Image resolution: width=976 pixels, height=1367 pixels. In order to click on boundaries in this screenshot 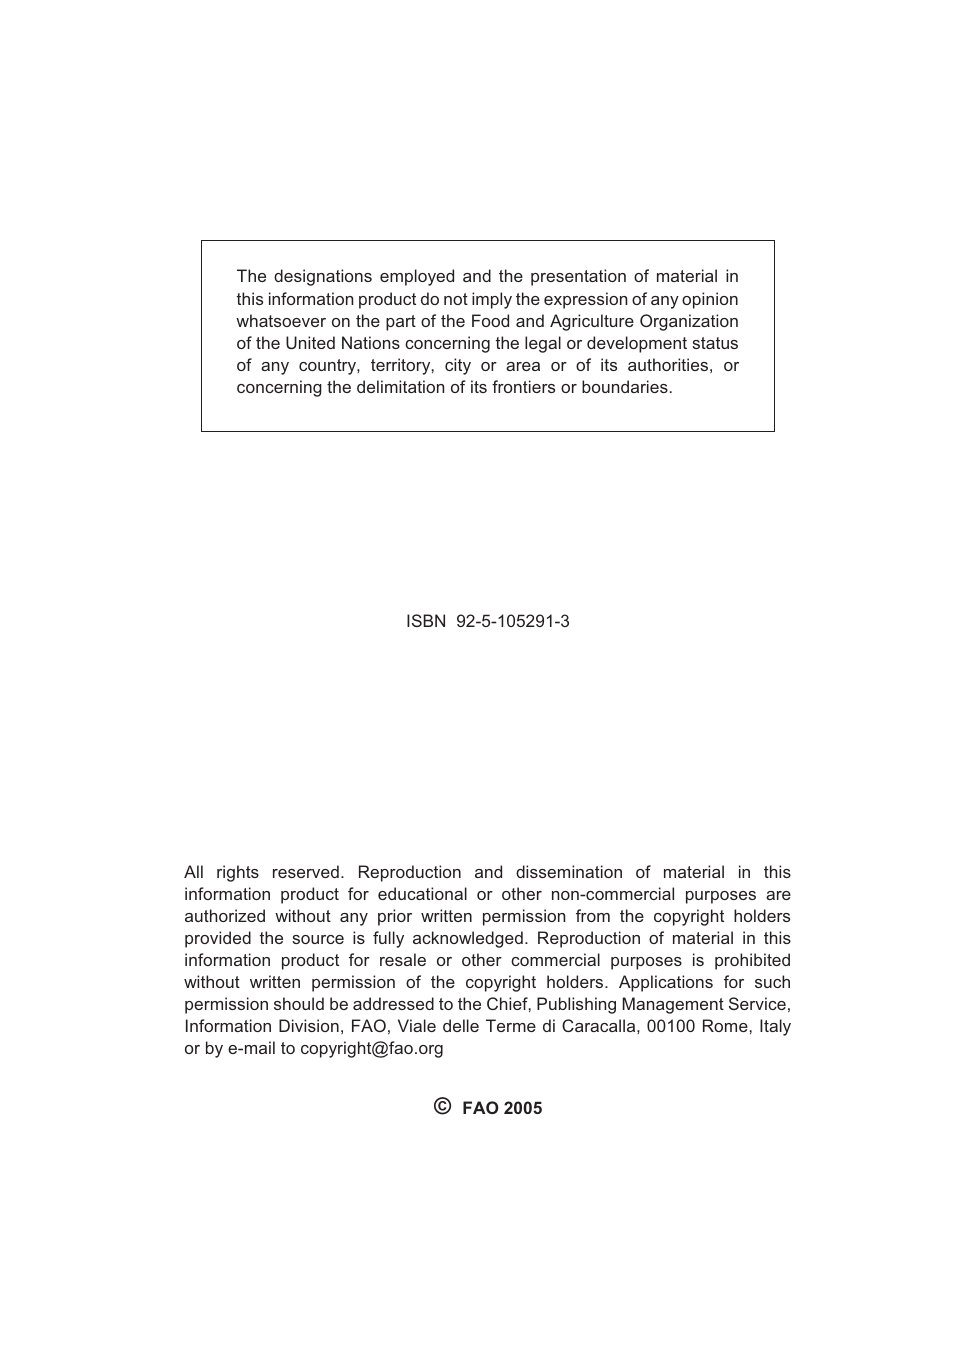, I will do `click(625, 386)`.
